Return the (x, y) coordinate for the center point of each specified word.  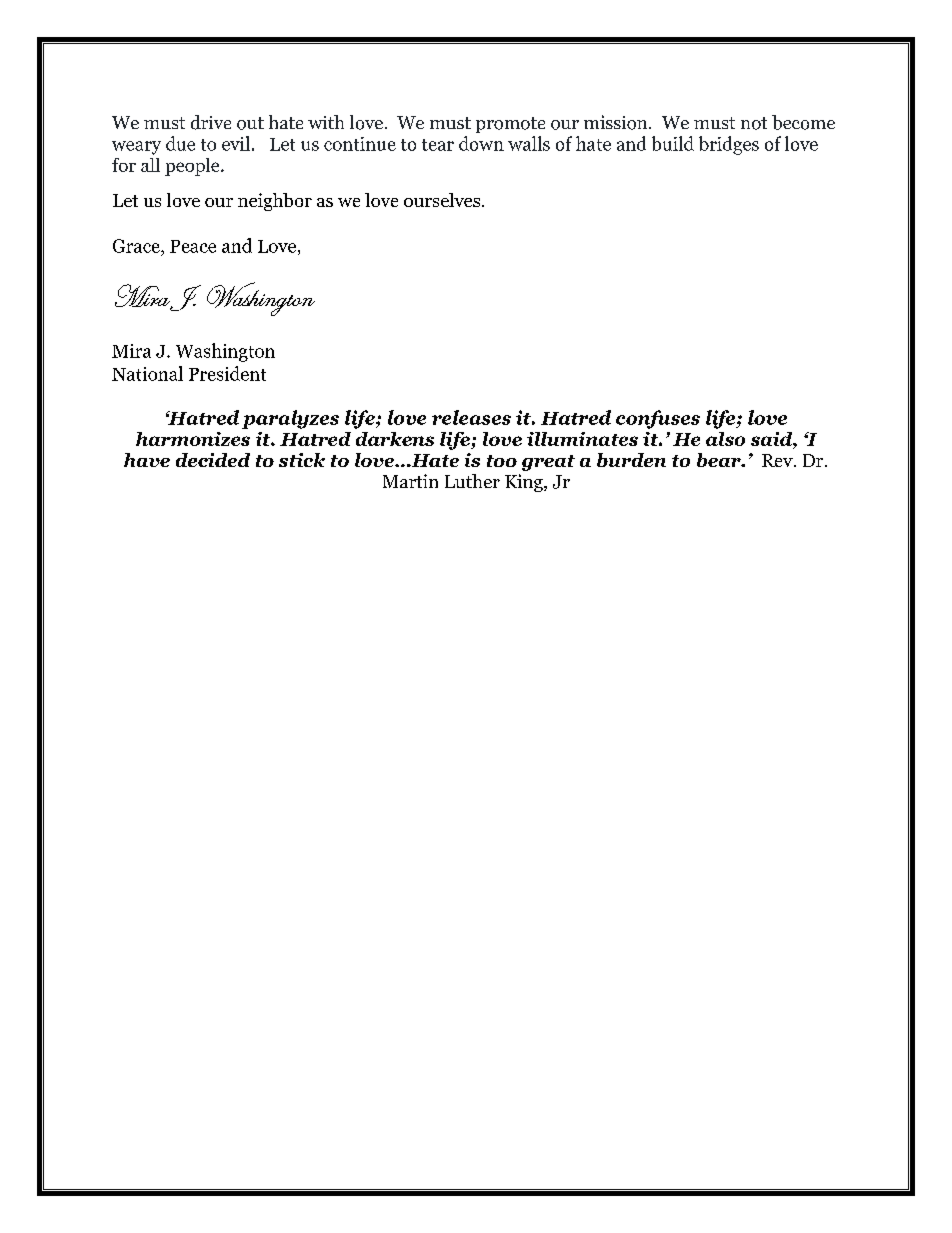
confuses (658, 419)
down (481, 143)
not (754, 123)
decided (213, 460)
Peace (193, 246)
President (227, 373)
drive (211, 122)
